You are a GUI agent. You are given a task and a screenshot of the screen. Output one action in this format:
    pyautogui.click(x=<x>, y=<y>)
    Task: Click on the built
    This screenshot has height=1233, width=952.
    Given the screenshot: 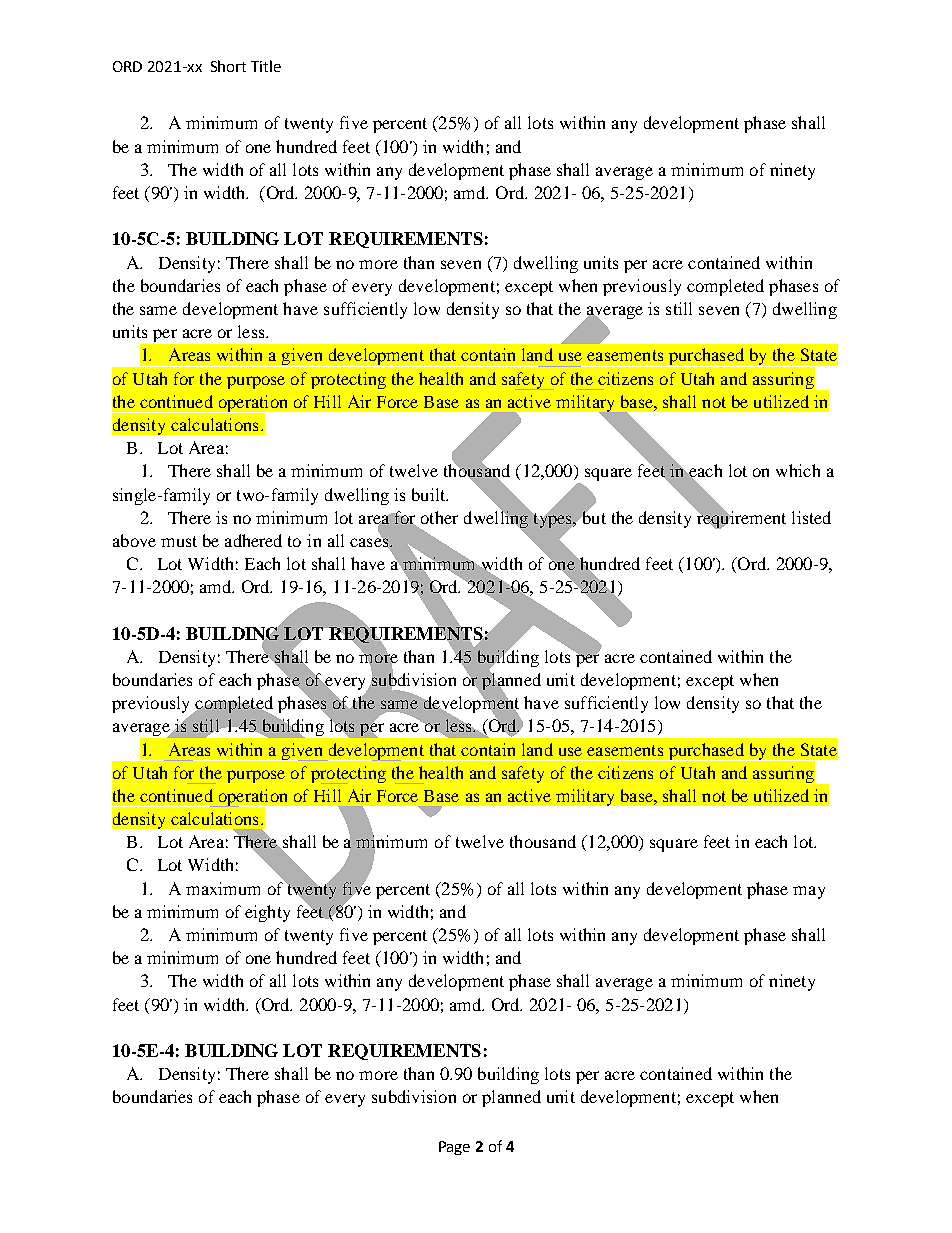 What is the action you would take?
    pyautogui.click(x=430, y=494)
